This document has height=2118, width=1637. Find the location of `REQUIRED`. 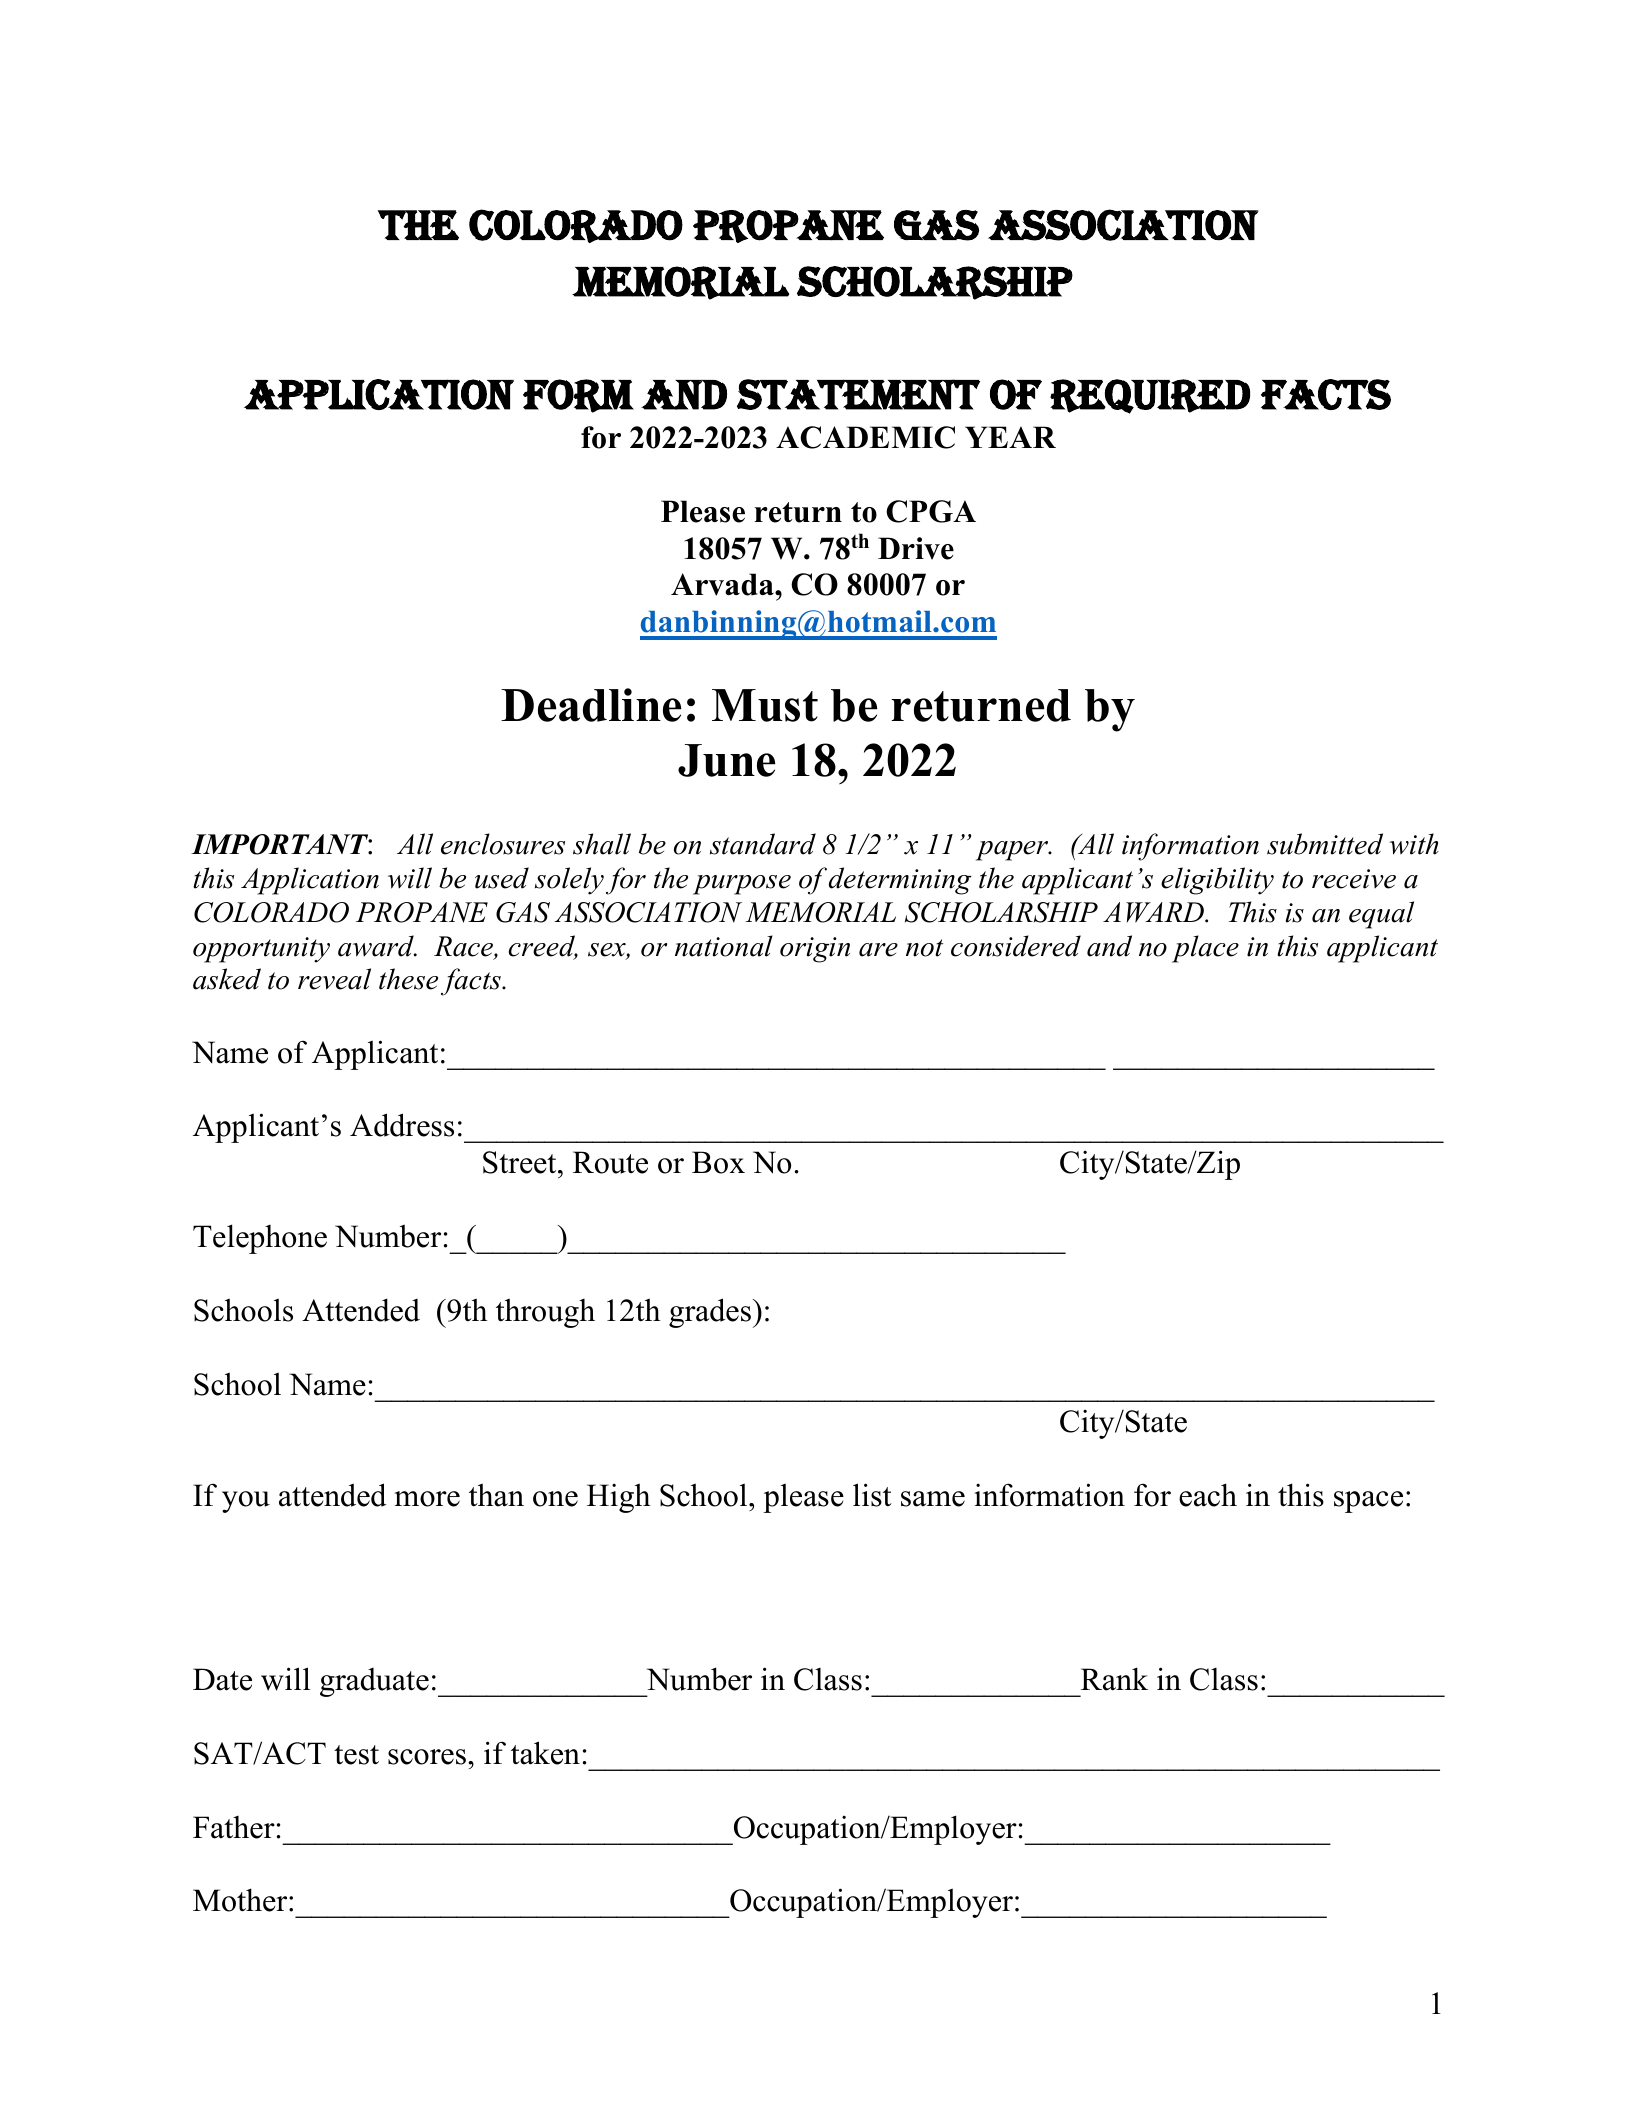

REQUIRED is located at coordinates (1150, 396).
